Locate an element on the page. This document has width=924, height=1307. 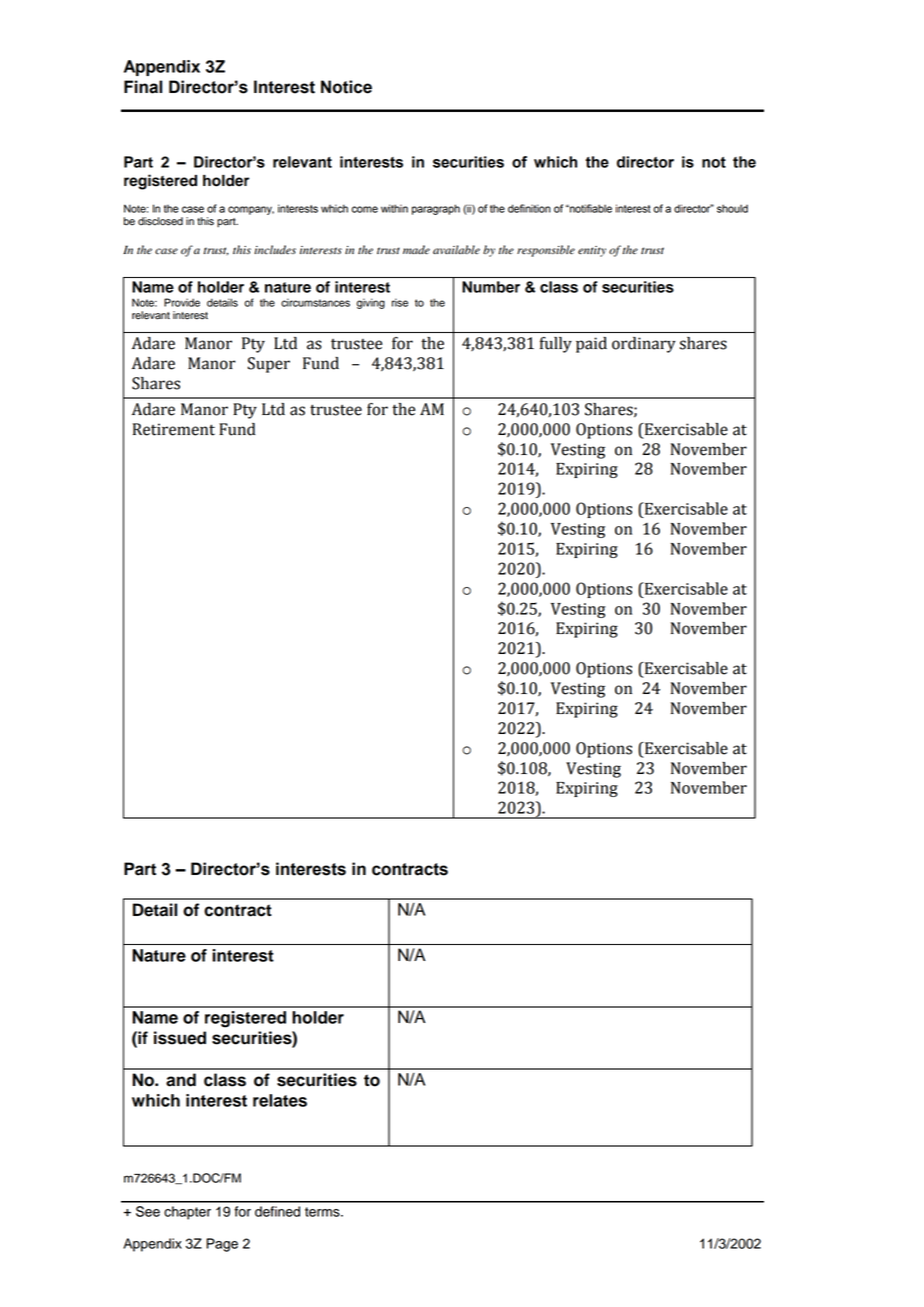
paragraph is located at coordinates (436, 209).
